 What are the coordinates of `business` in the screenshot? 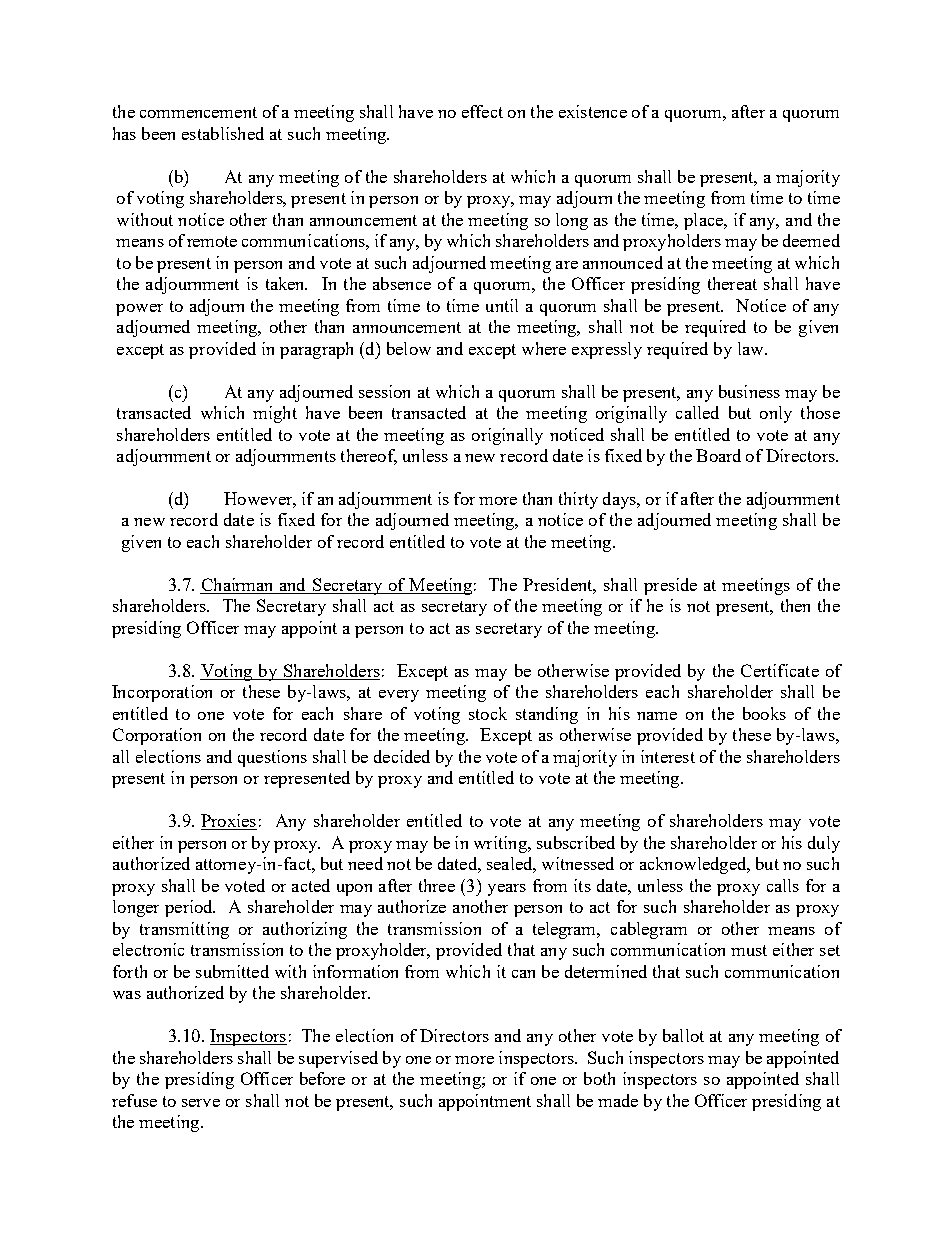 It's located at (749, 391).
